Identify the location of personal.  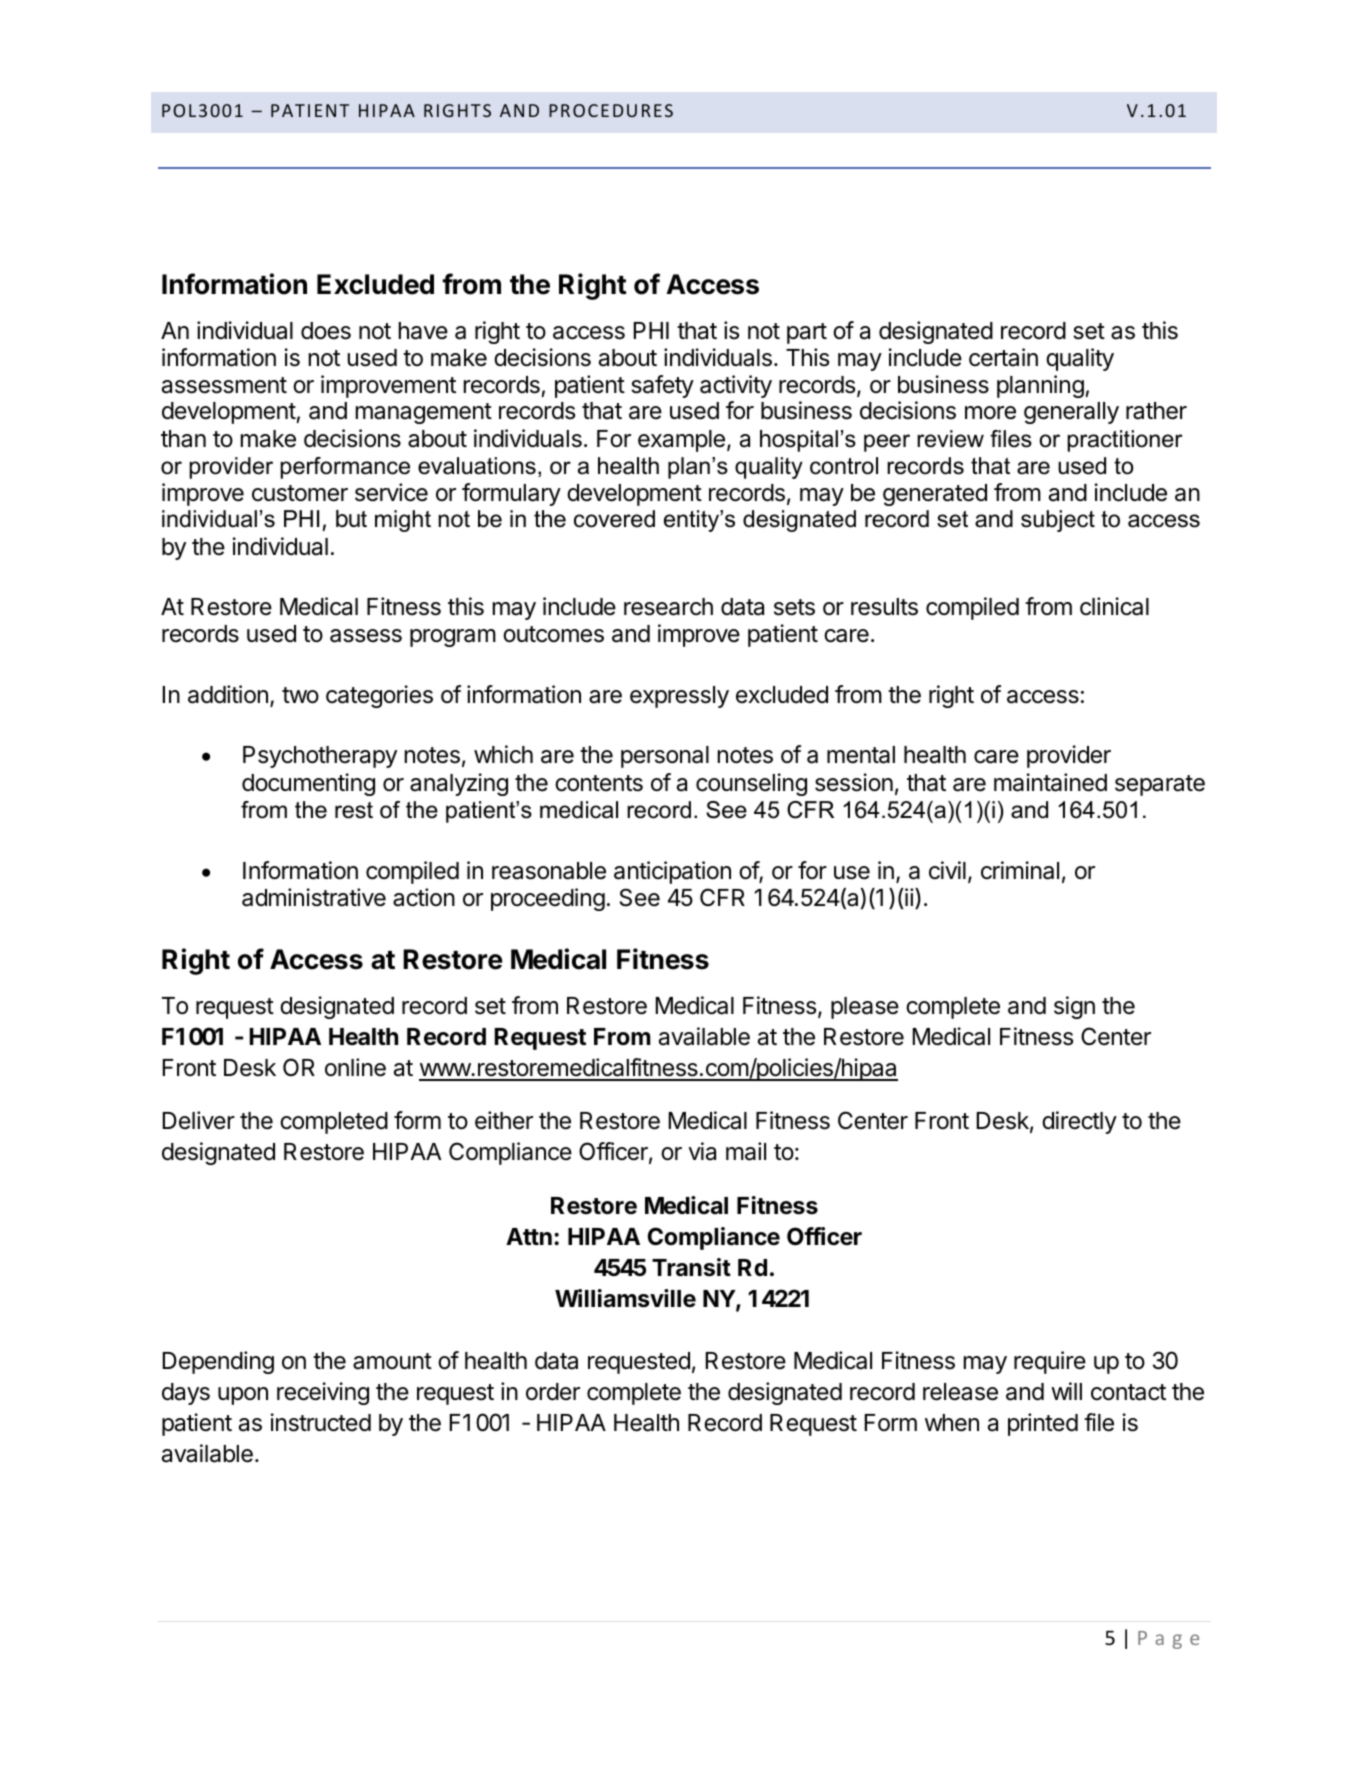
(665, 757).
